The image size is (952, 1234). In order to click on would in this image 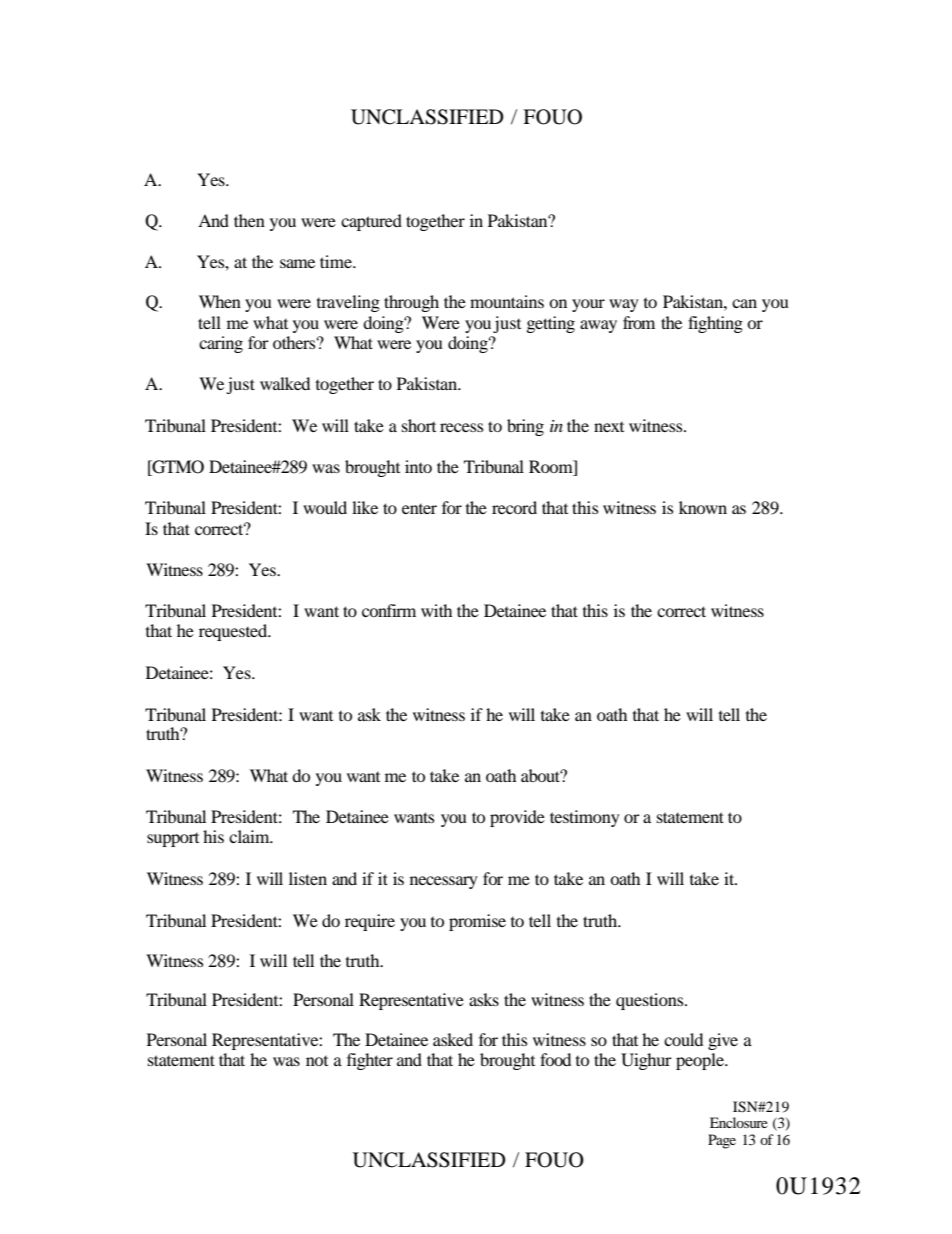, I will do `click(325, 507)`.
